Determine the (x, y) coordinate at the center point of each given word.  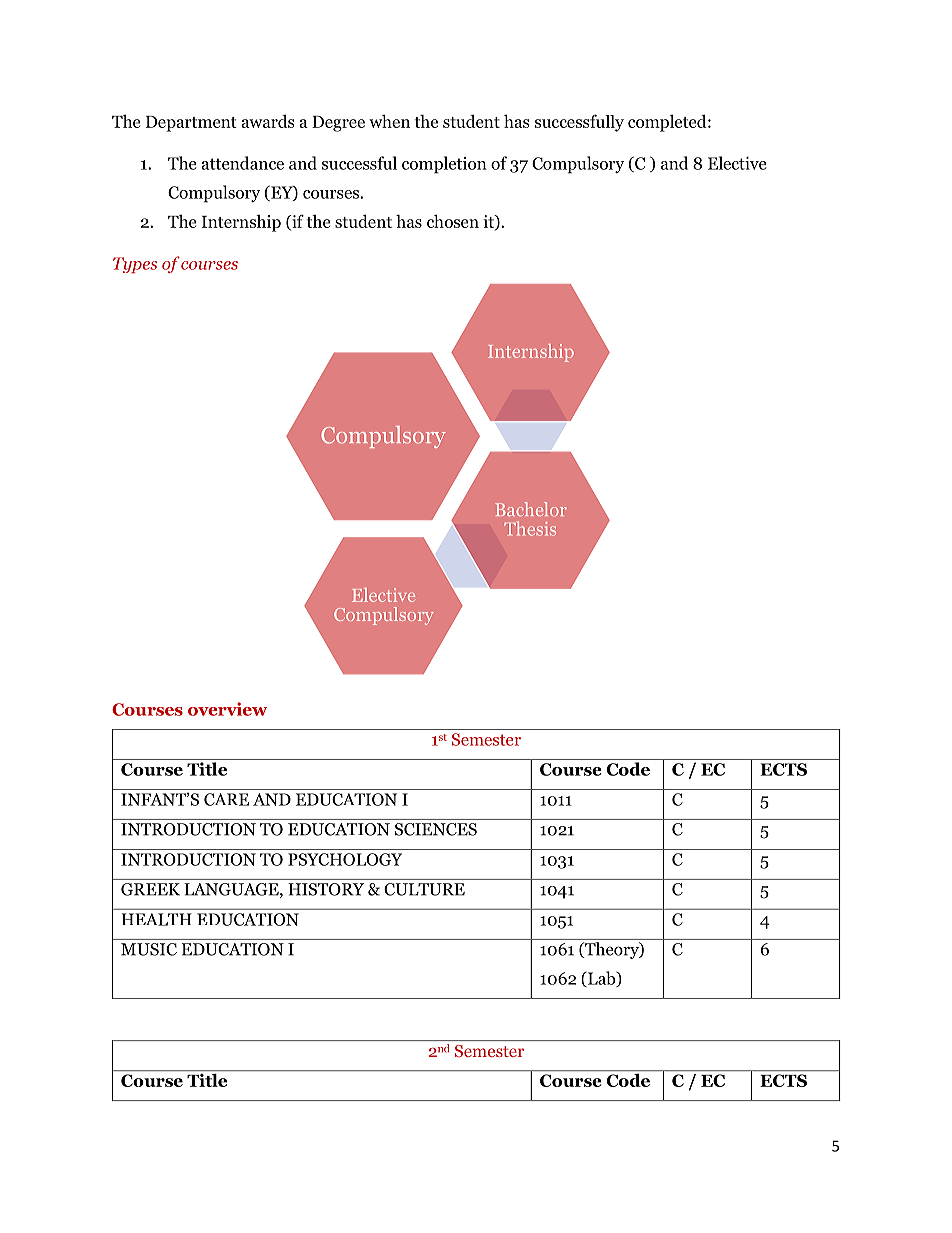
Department (191, 124)
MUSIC (149, 949)
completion (444, 165)
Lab (602, 979)
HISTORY (326, 889)
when (389, 121)
